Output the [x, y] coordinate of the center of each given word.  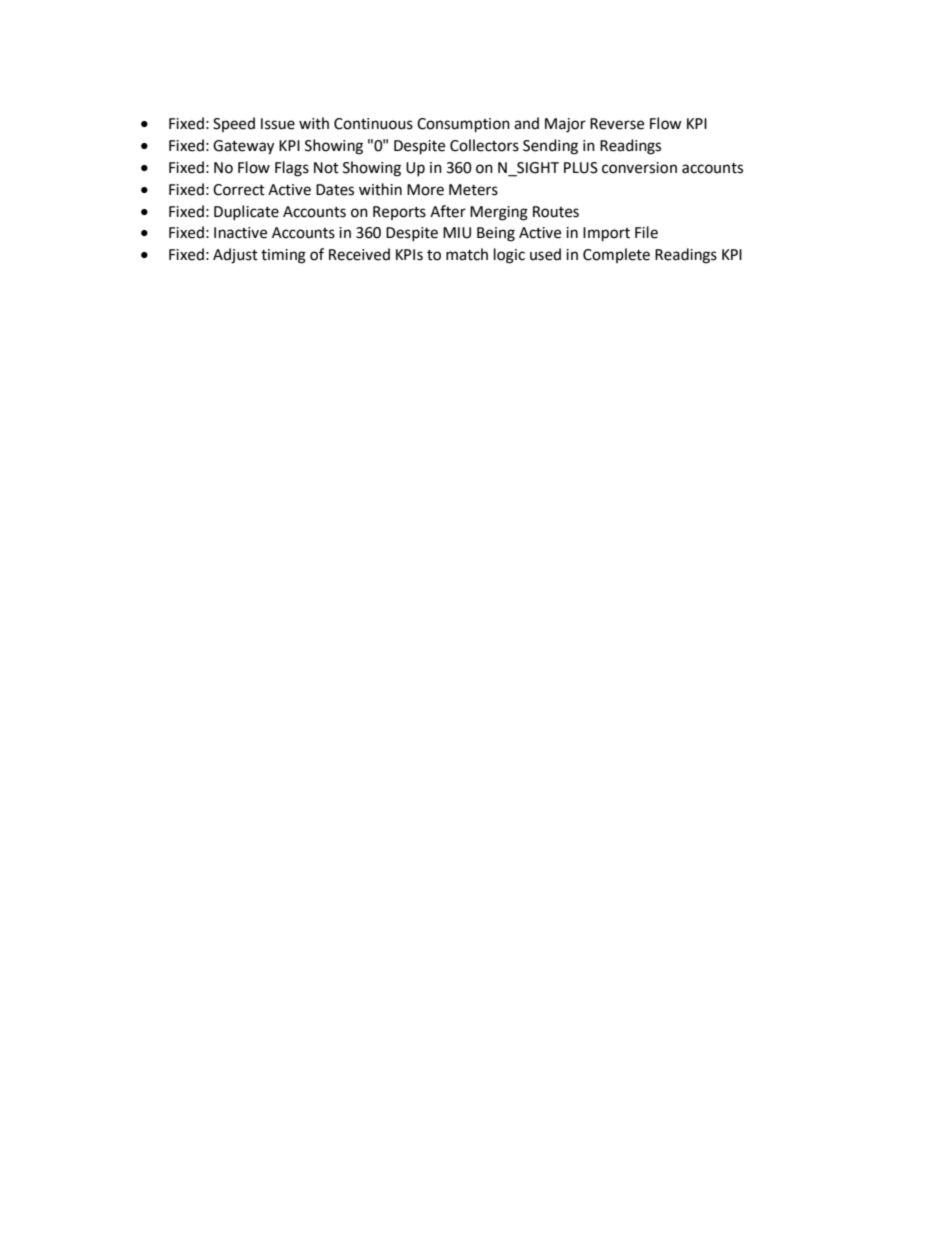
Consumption [463, 125]
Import [606, 234]
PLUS [581, 168]
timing [283, 256]
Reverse [617, 124]
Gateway [243, 147]
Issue [278, 124]
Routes [556, 212]
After [448, 211]
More [425, 190]
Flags [292, 169]
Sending [550, 147]
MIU [457, 233]
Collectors [484, 145]
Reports [399, 213]
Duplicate [246, 212]
